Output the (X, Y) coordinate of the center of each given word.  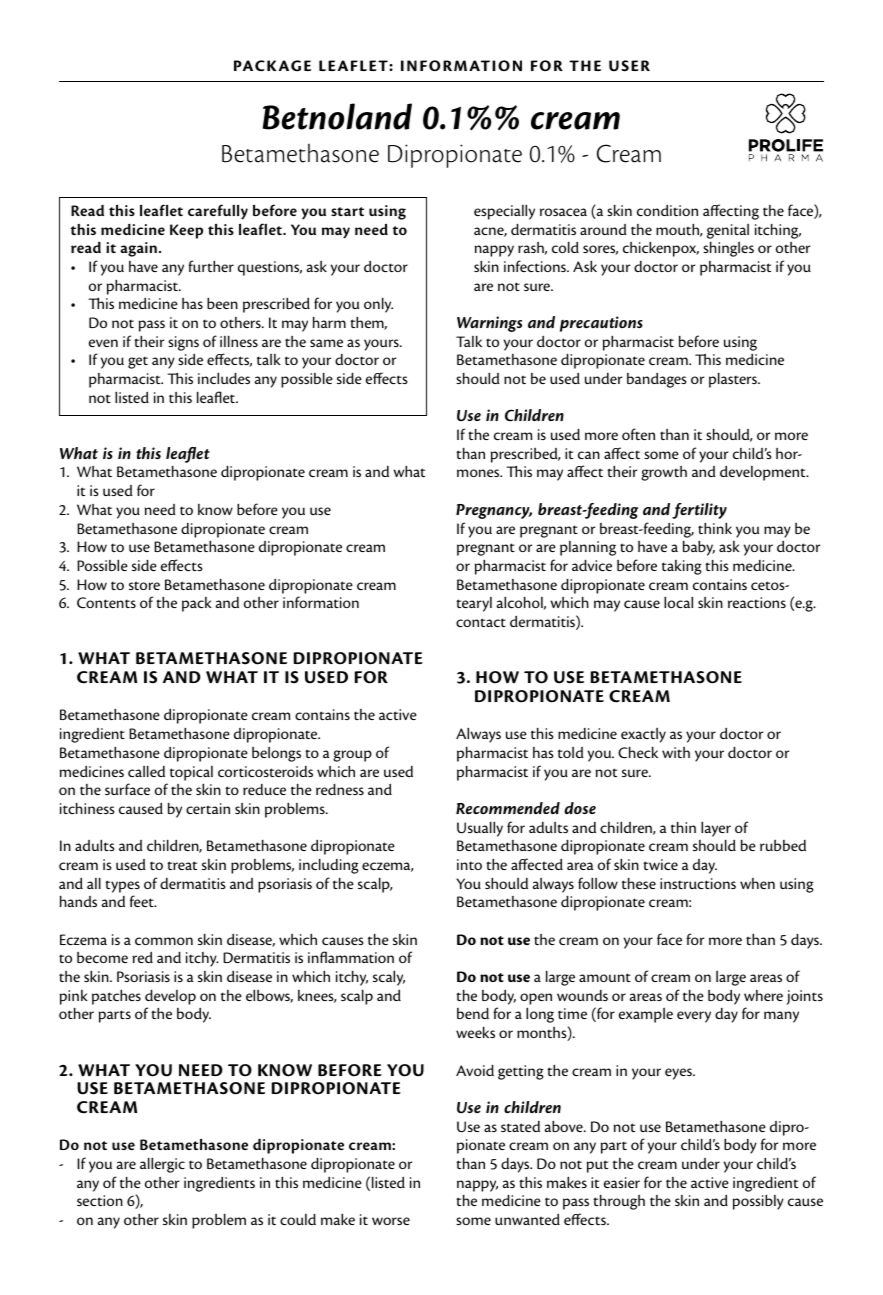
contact (481, 622)
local (678, 602)
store (144, 585)
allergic (162, 1165)
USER (629, 66)
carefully (218, 212)
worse (391, 1221)
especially (504, 212)
